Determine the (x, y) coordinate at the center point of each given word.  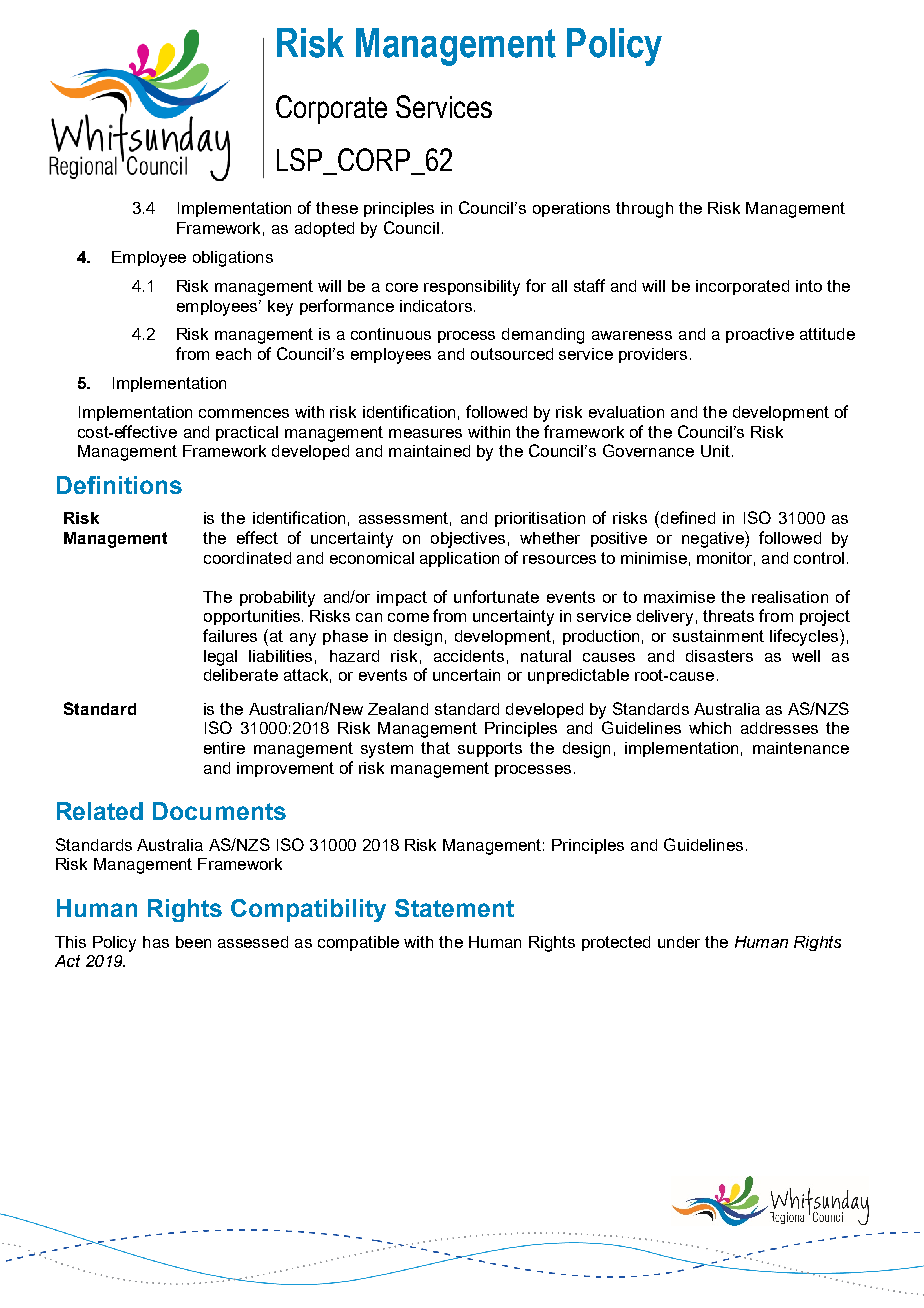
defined (686, 517)
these (337, 208)
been (193, 942)
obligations (233, 259)
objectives (468, 540)
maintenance (801, 748)
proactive (760, 335)
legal (220, 658)
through (644, 210)
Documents (219, 811)
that (435, 748)
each (233, 354)
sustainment (718, 636)
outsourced (512, 354)
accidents (469, 656)
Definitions (119, 485)
